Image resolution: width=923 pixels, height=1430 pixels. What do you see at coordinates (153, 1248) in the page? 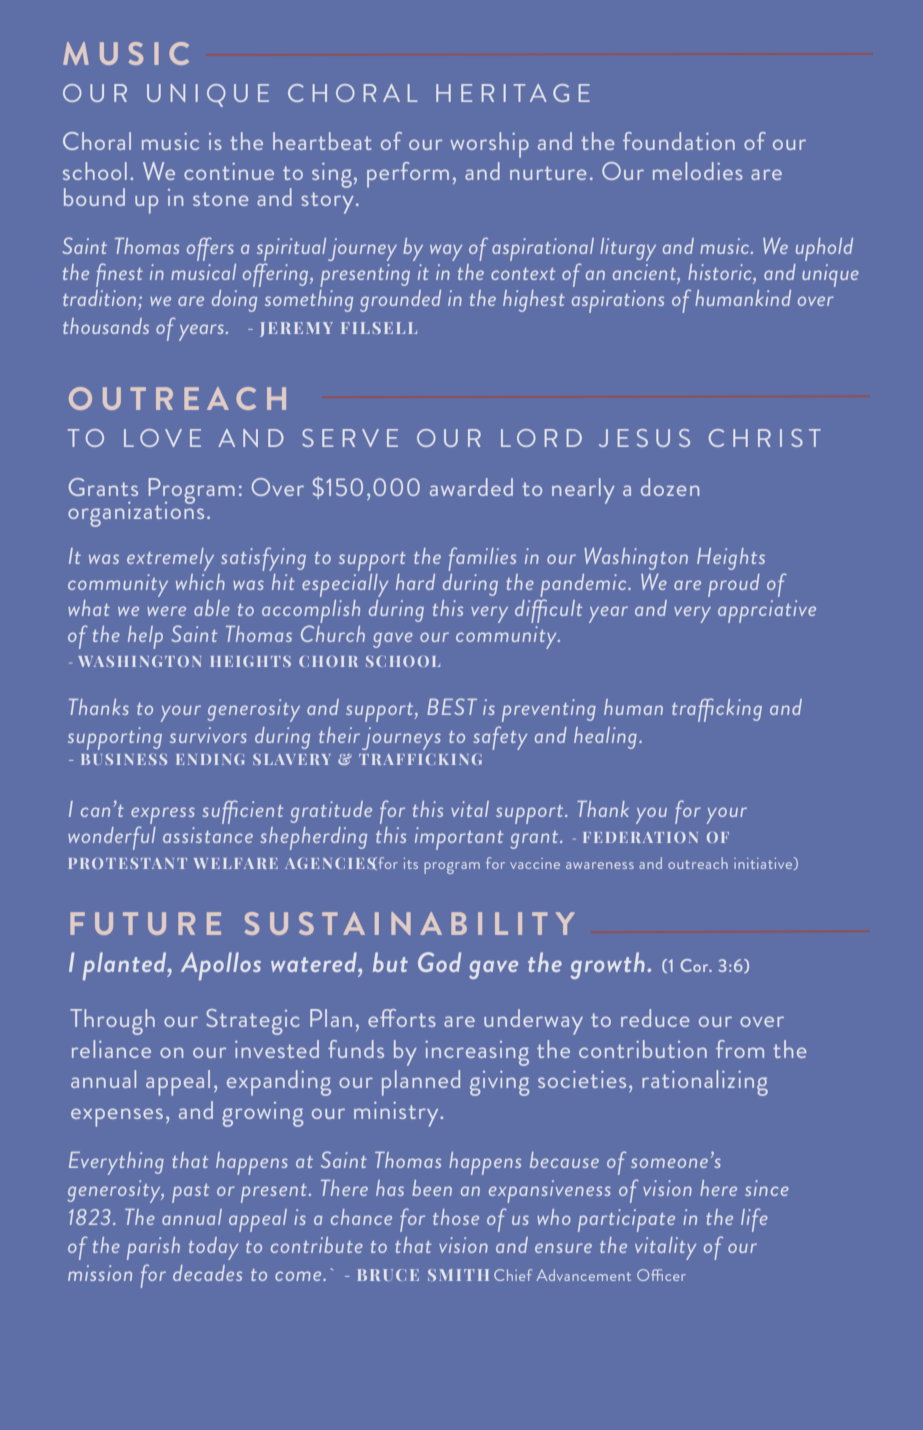
I see `parish` at bounding box center [153, 1248].
